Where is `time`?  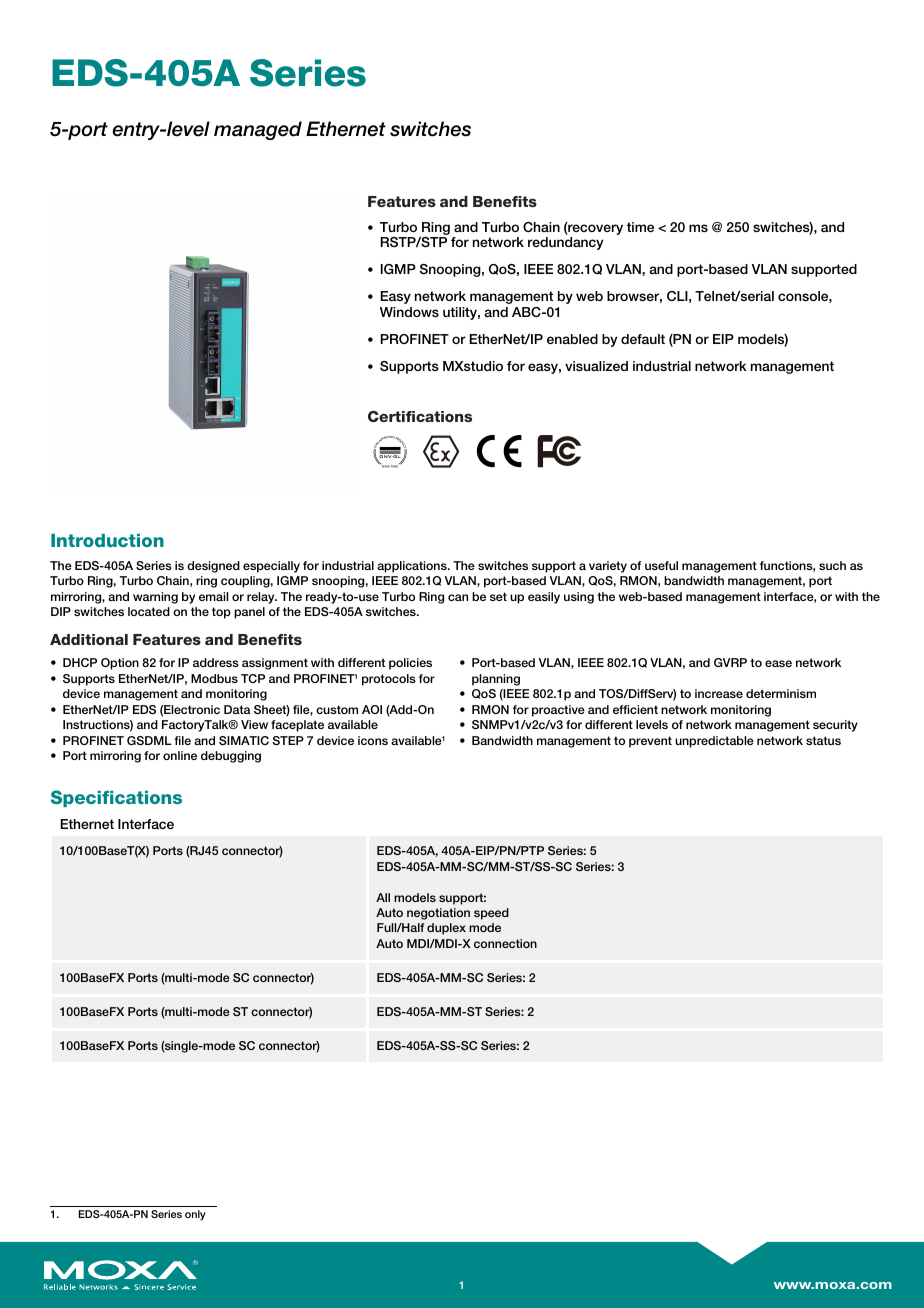 time is located at coordinates (640, 227).
